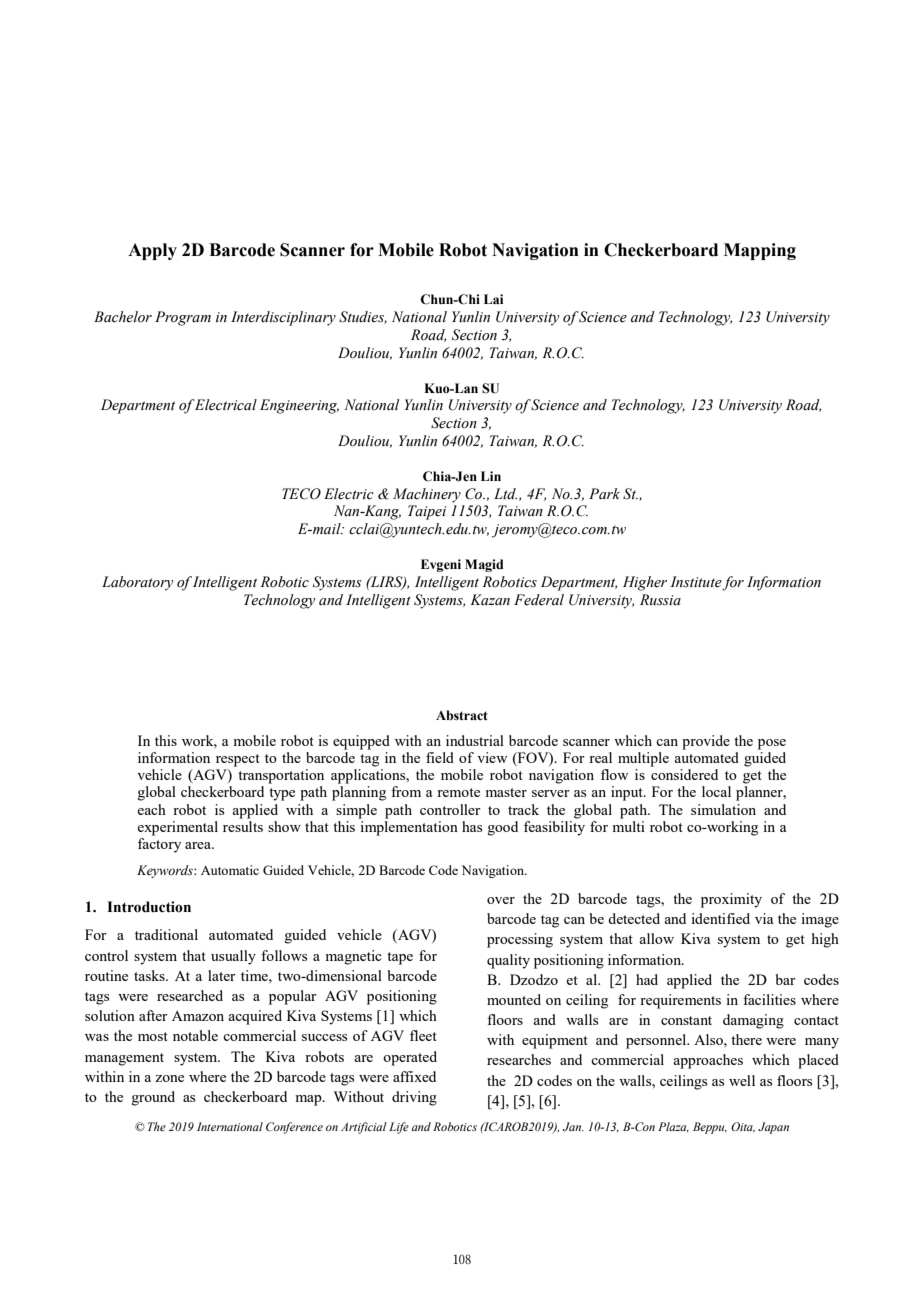  Describe the element at coordinates (153, 1098) in the page. I see `ground` at that location.
